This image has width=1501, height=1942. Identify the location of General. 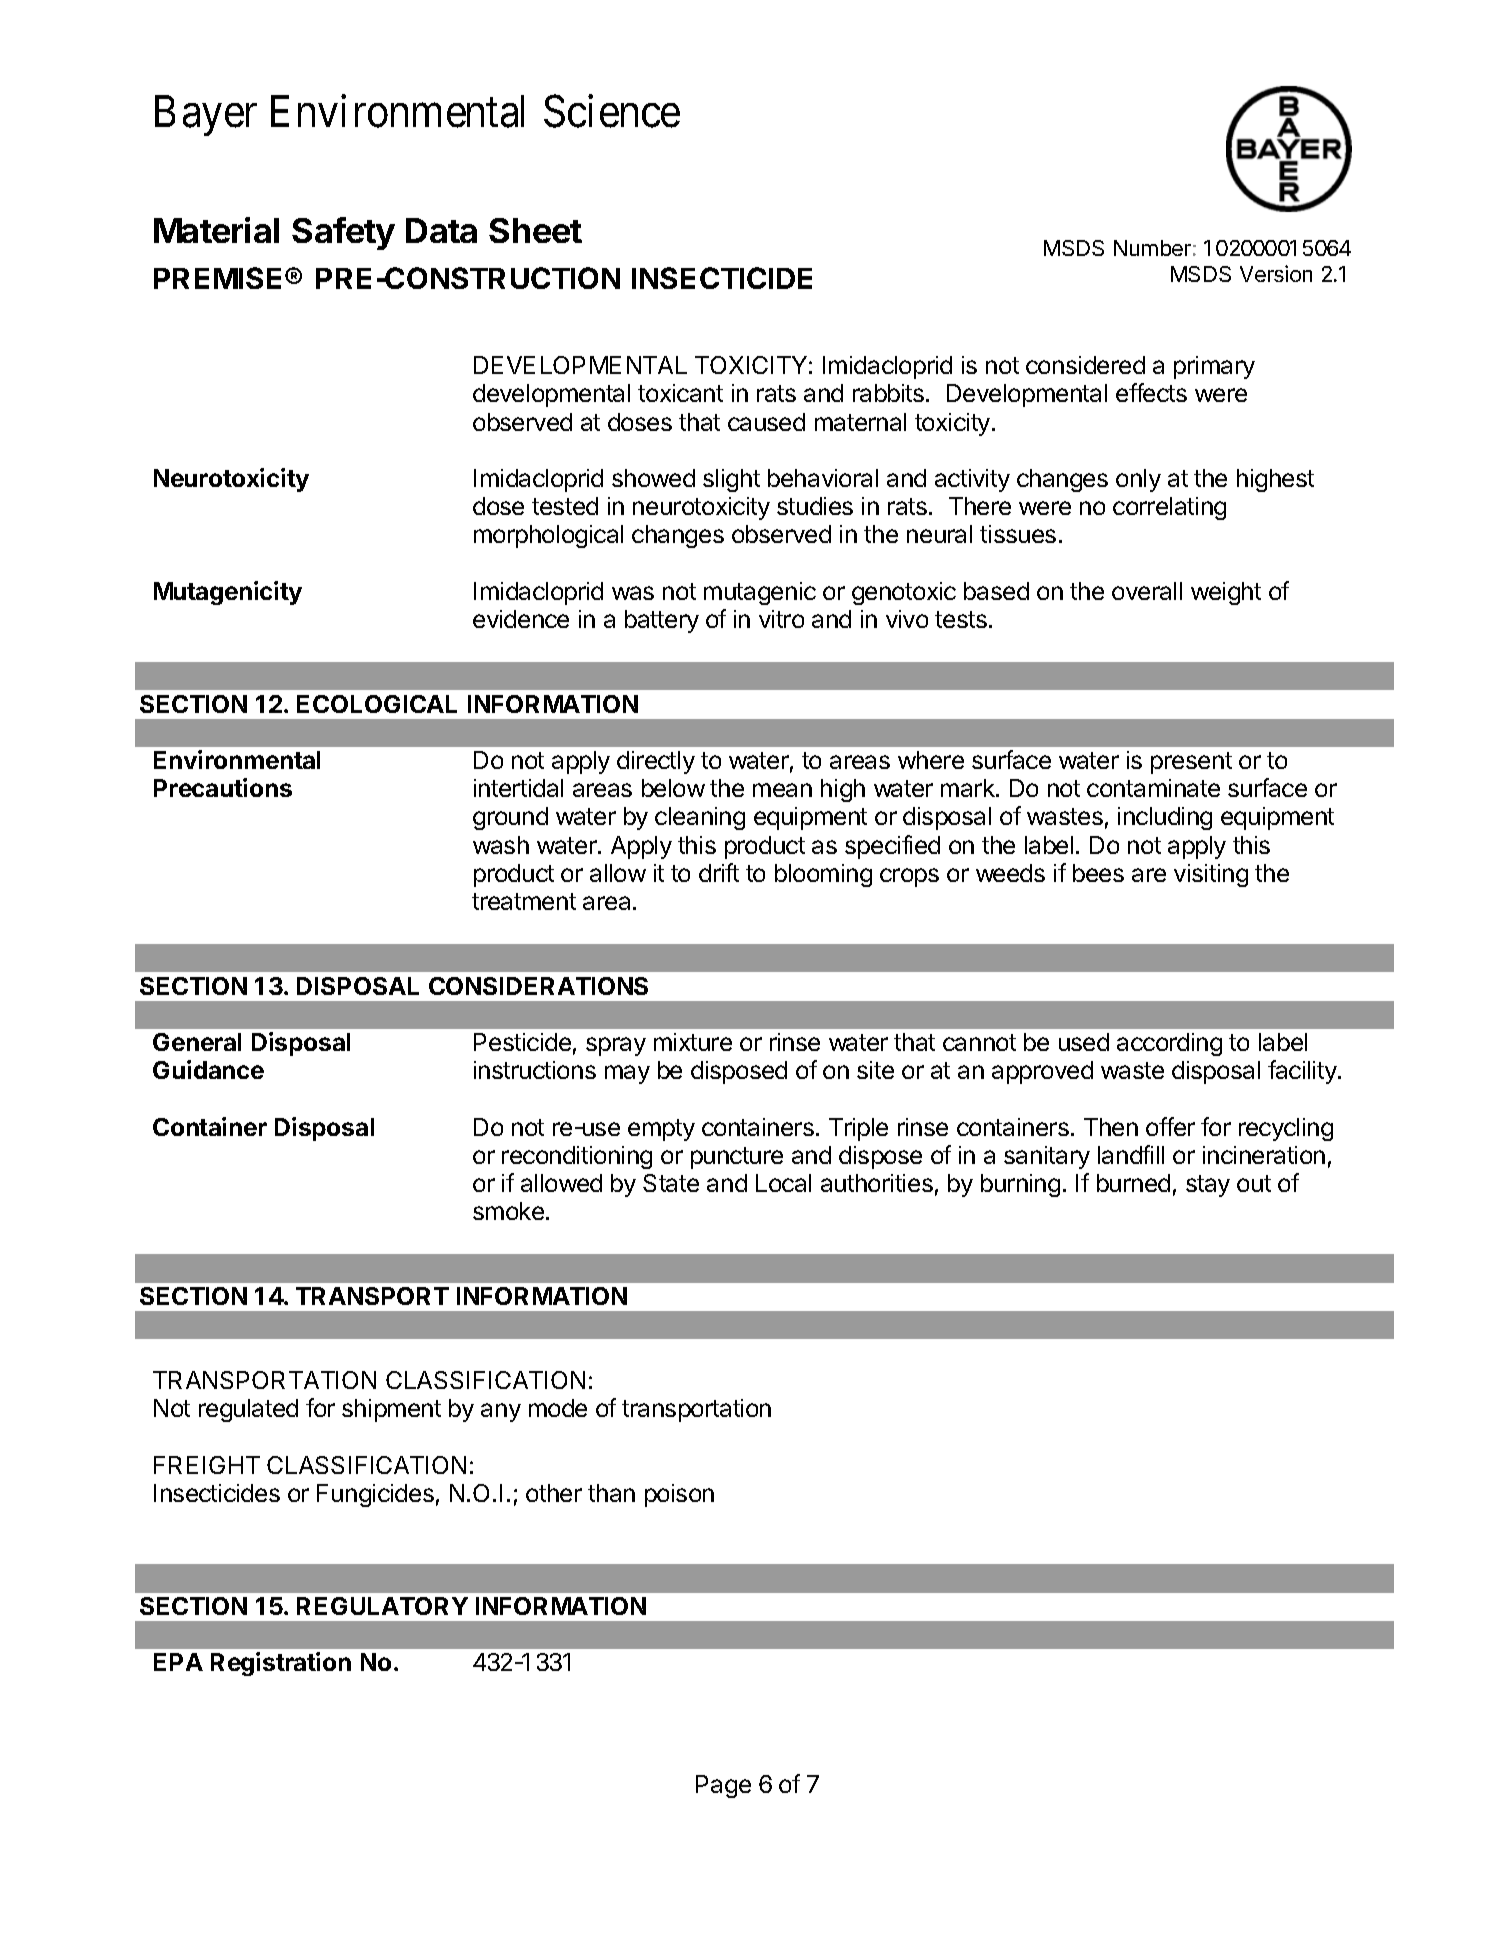
(197, 1042).
